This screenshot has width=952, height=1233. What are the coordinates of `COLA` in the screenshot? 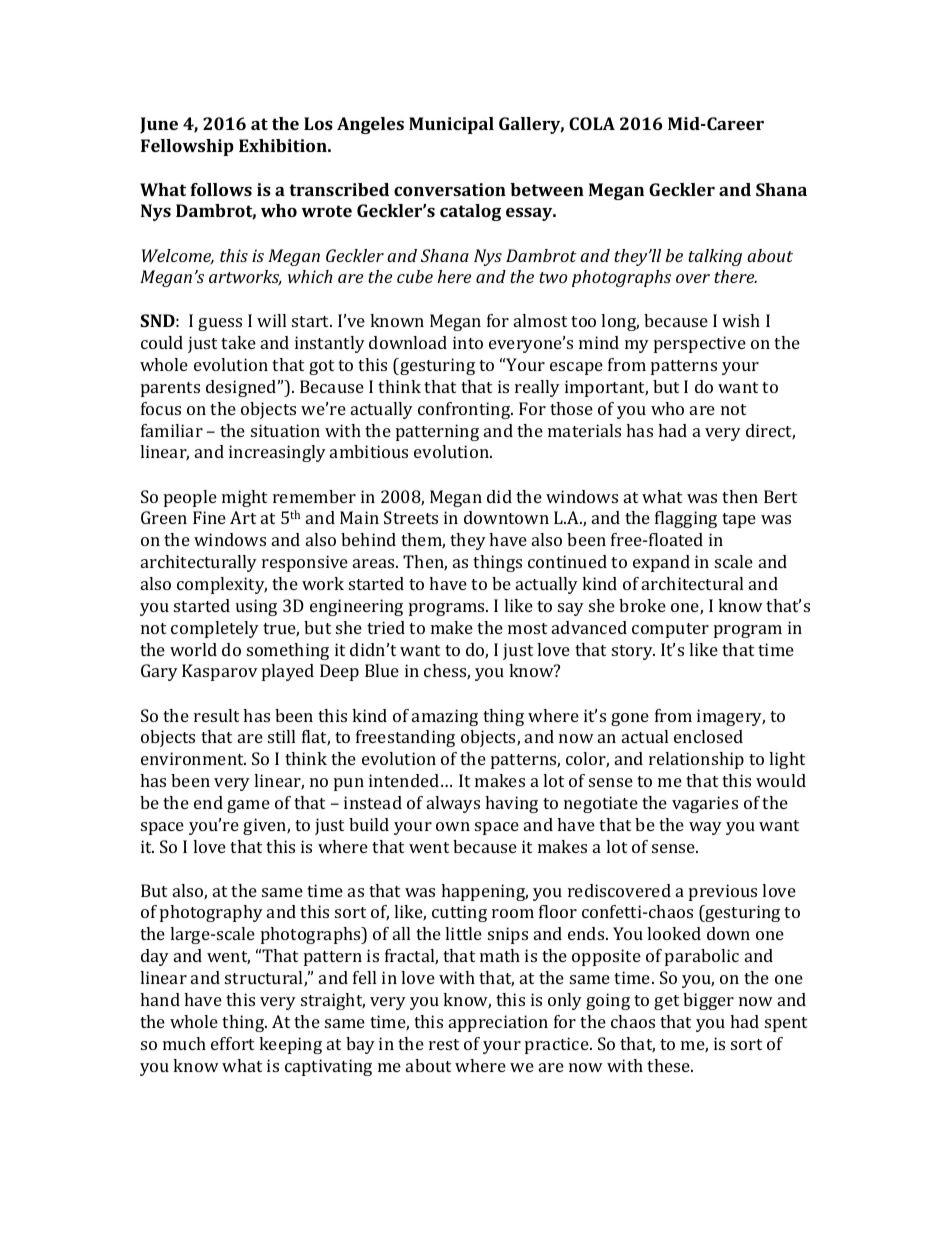 It's located at (592, 123).
